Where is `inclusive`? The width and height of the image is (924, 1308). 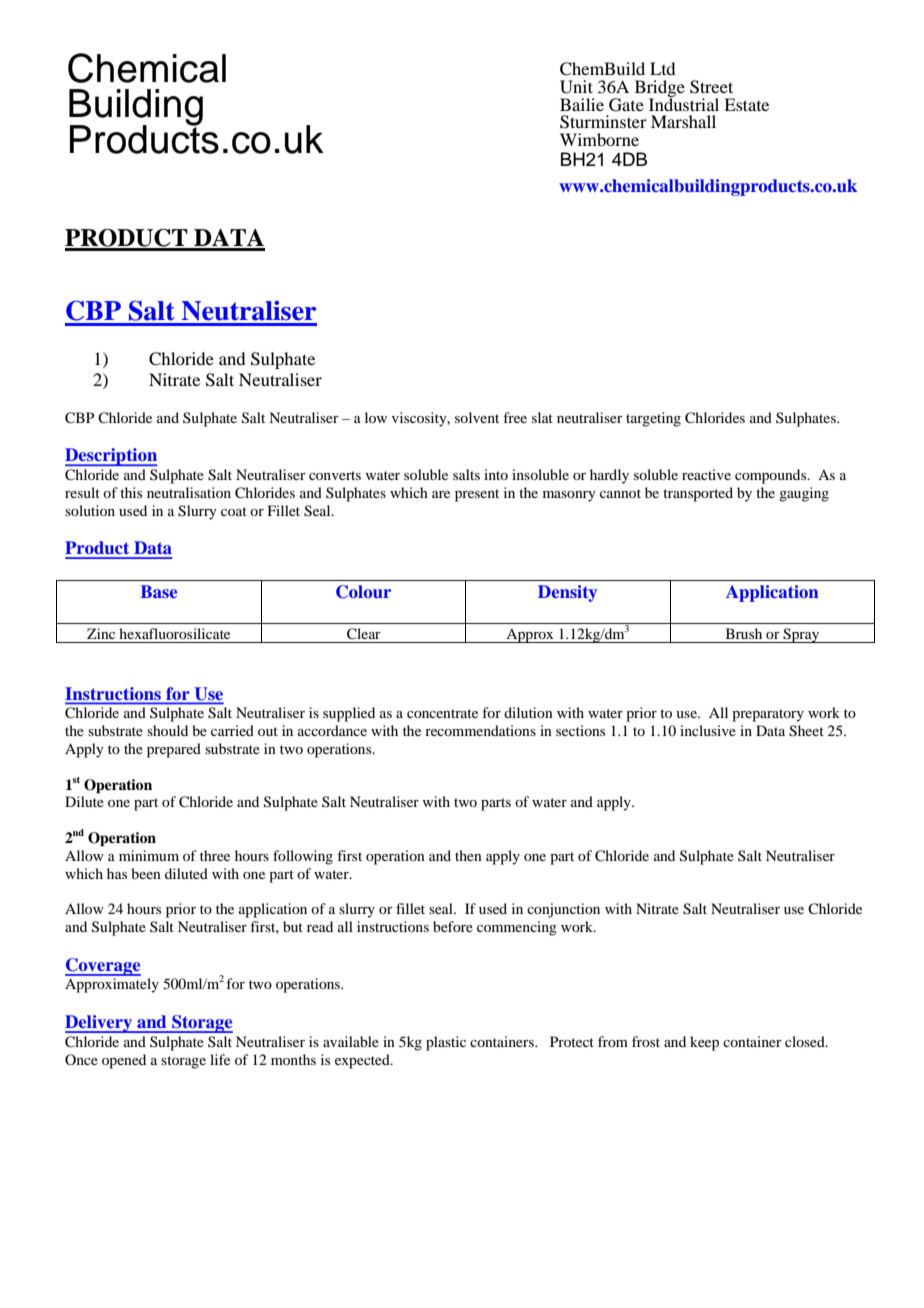
inclusive is located at coordinates (708, 730).
